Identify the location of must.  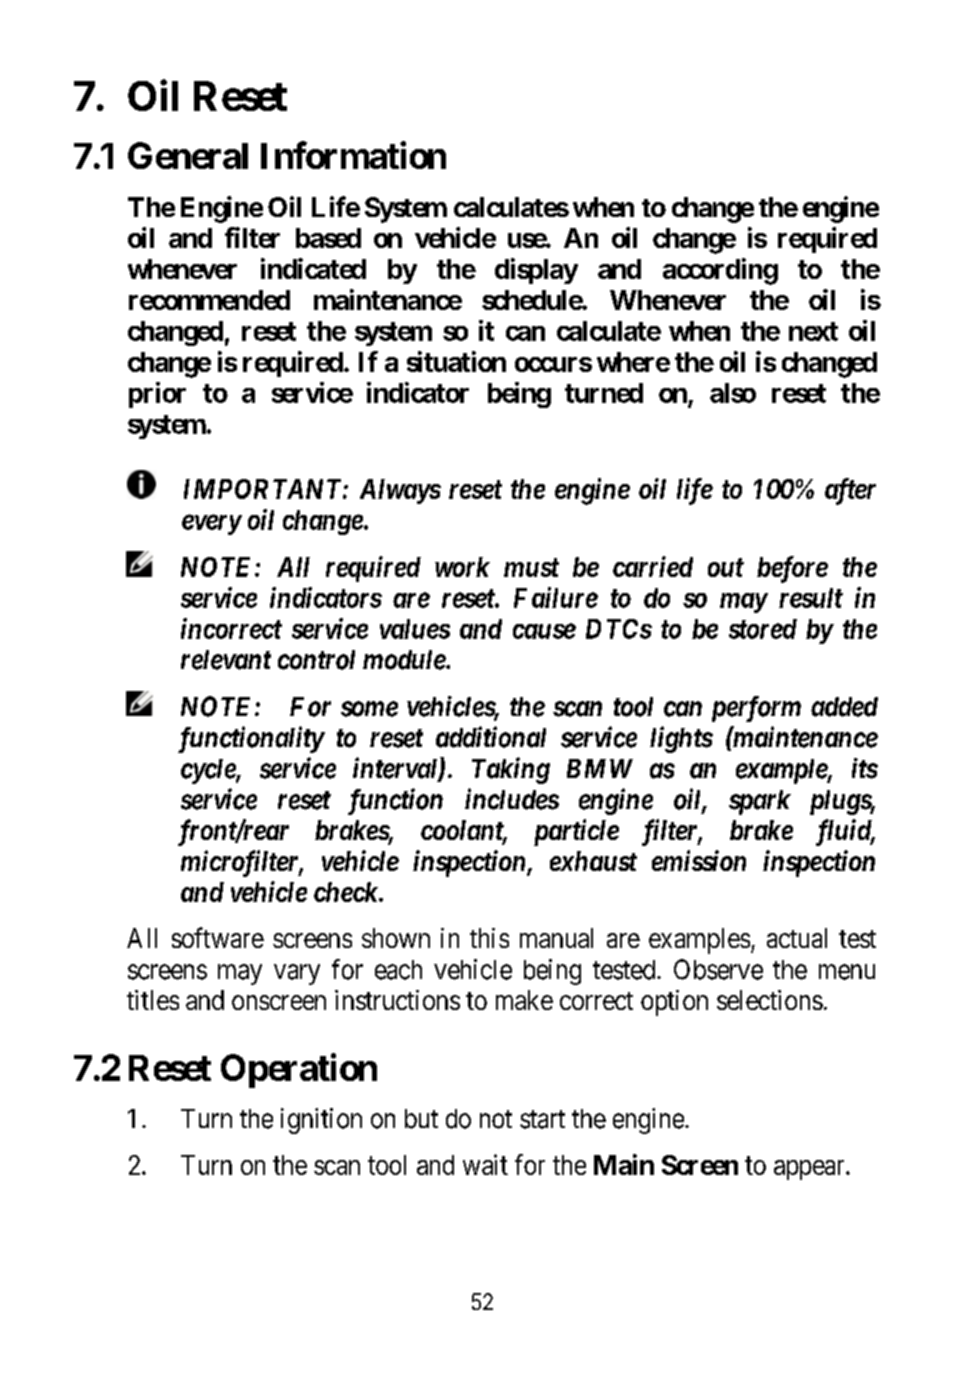
(531, 567).
